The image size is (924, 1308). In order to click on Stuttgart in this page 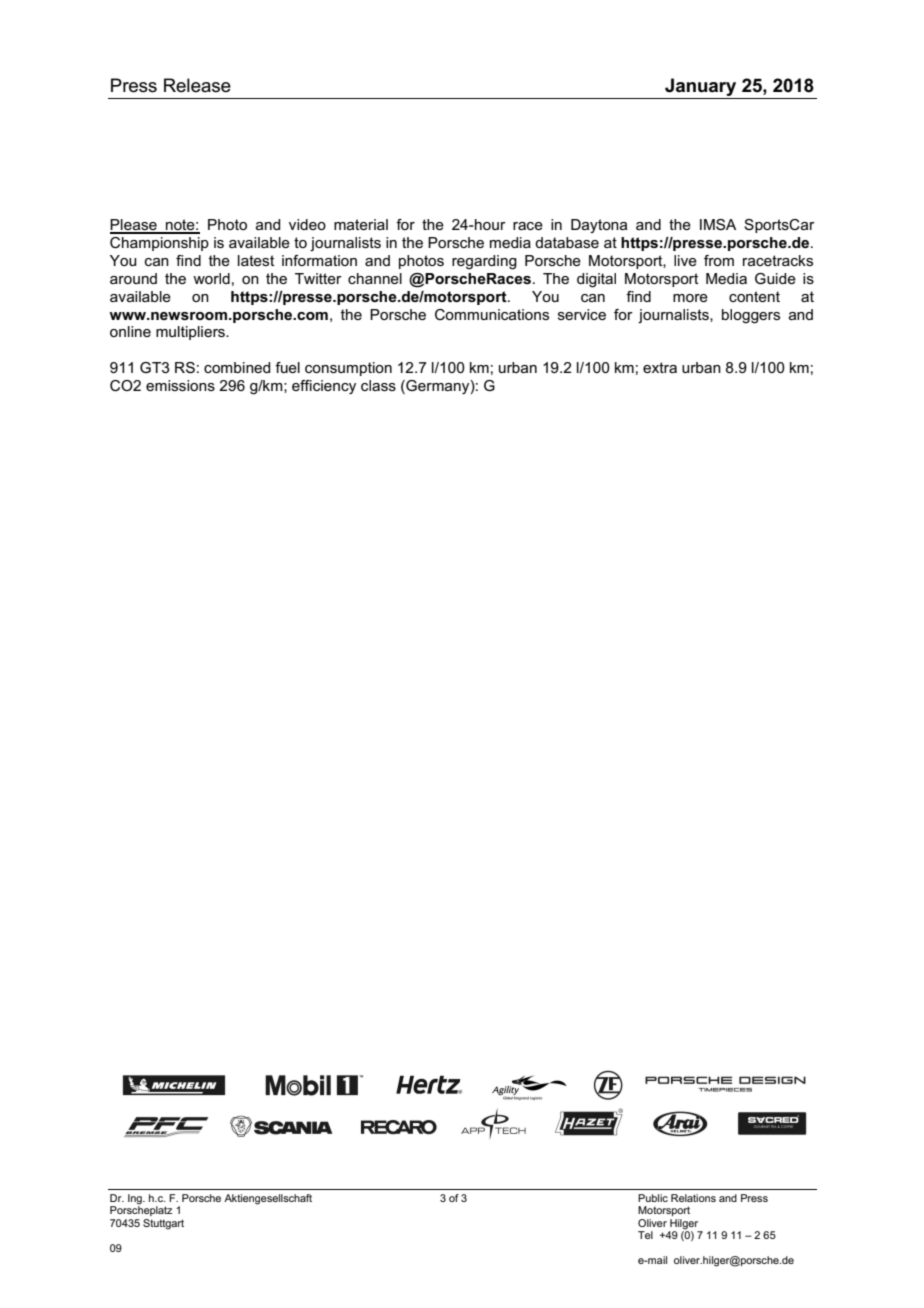, I will do `click(163, 1224)`.
